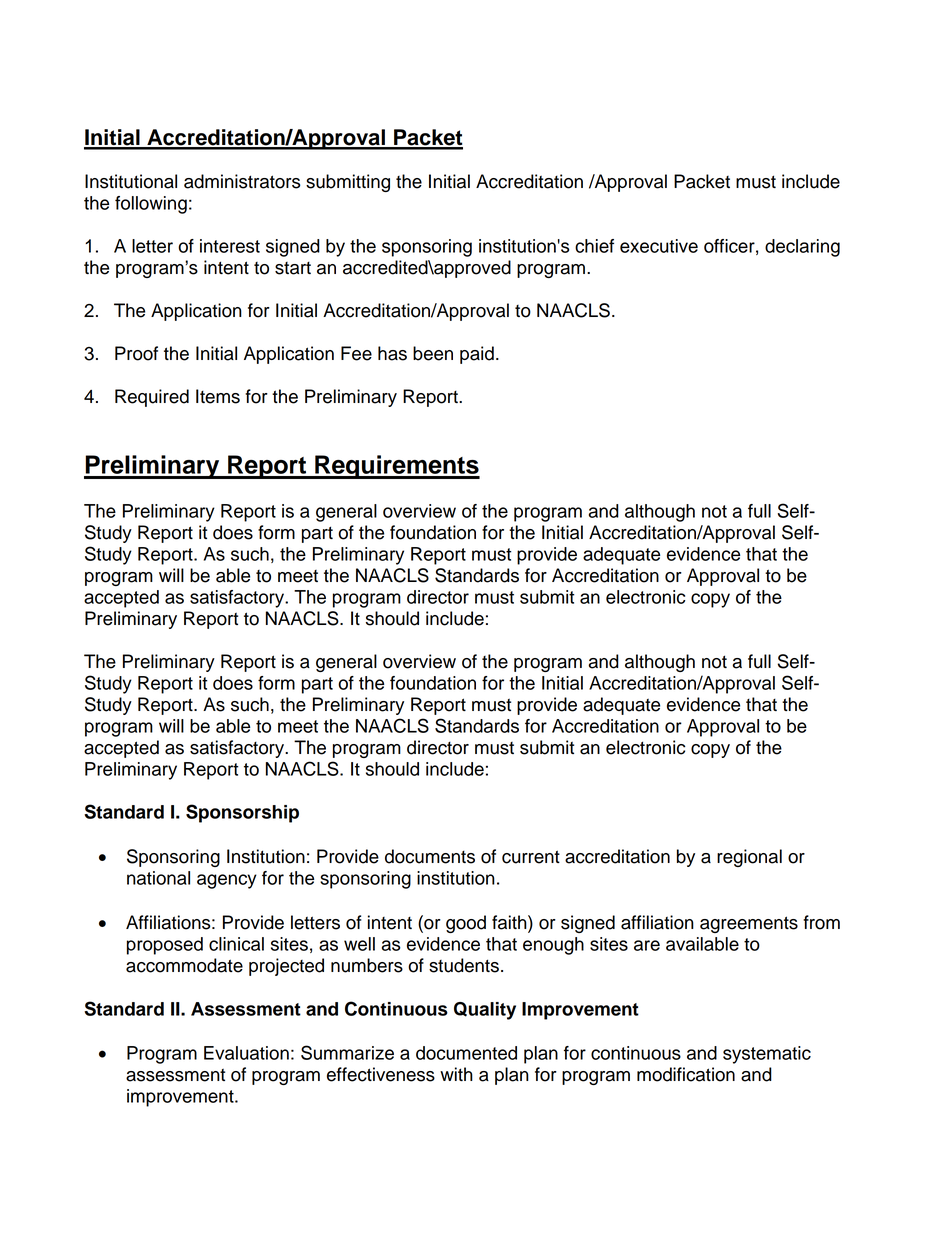 This screenshot has height=1233, width=952. What do you see at coordinates (430, 856) in the screenshot?
I see `documents` at bounding box center [430, 856].
